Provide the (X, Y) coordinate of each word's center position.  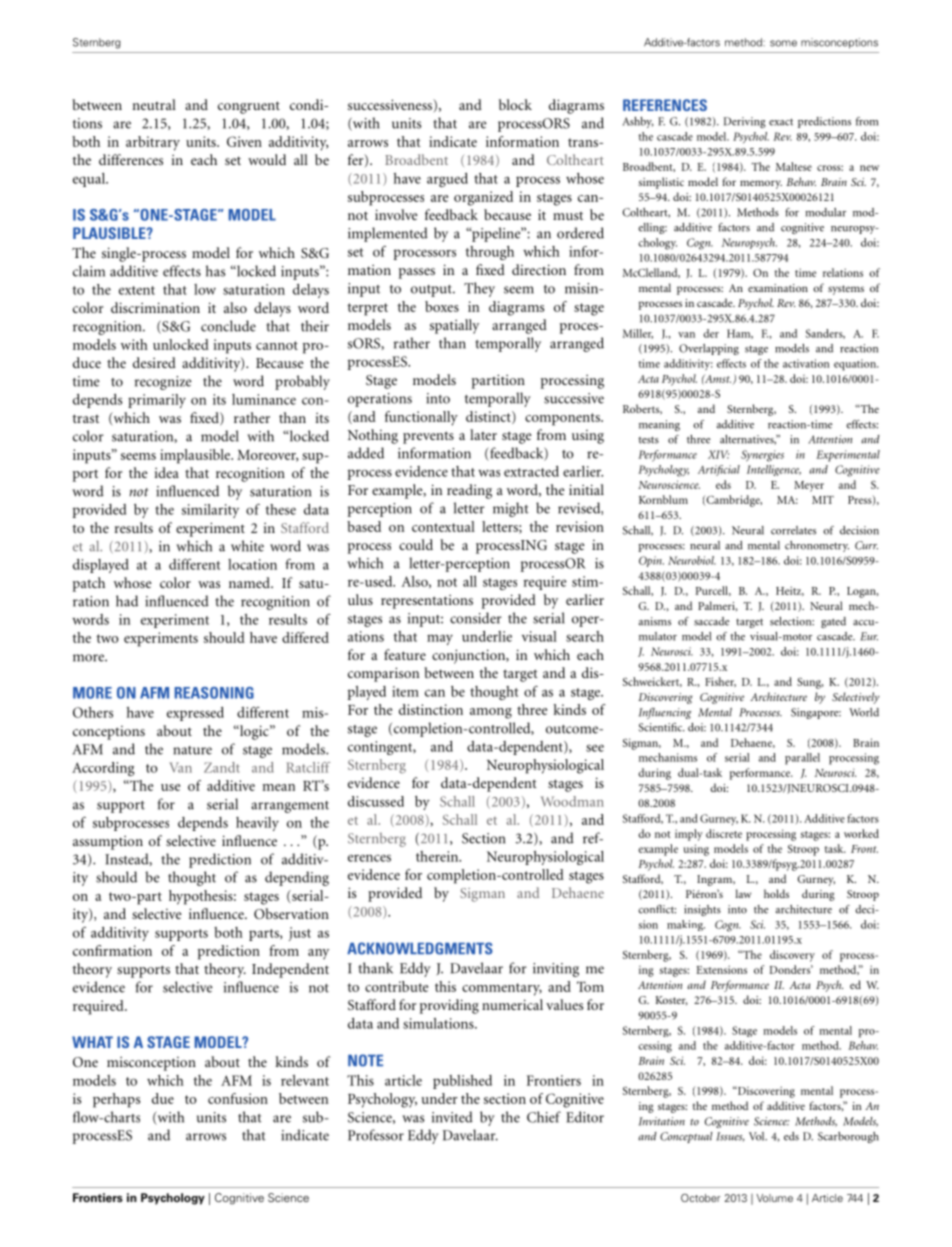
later (483, 434)
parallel (802, 759)
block (515, 104)
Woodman (572, 801)
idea (166, 472)
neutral (154, 104)
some (783, 43)
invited (452, 1117)
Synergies (762, 456)
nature (192, 750)
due (163, 1098)
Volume (774, 1198)
